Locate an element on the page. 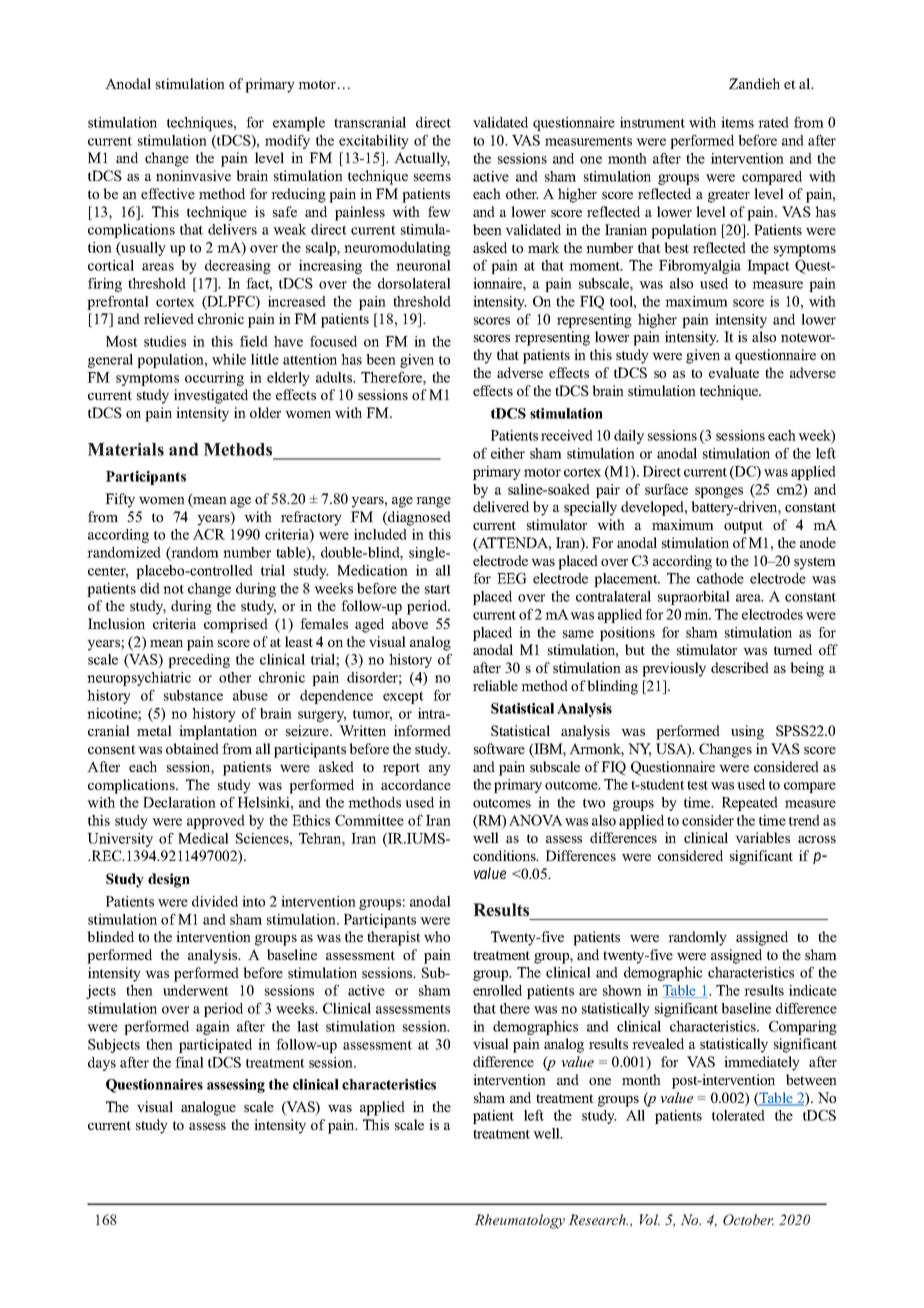  October is located at coordinates (748, 1219).
